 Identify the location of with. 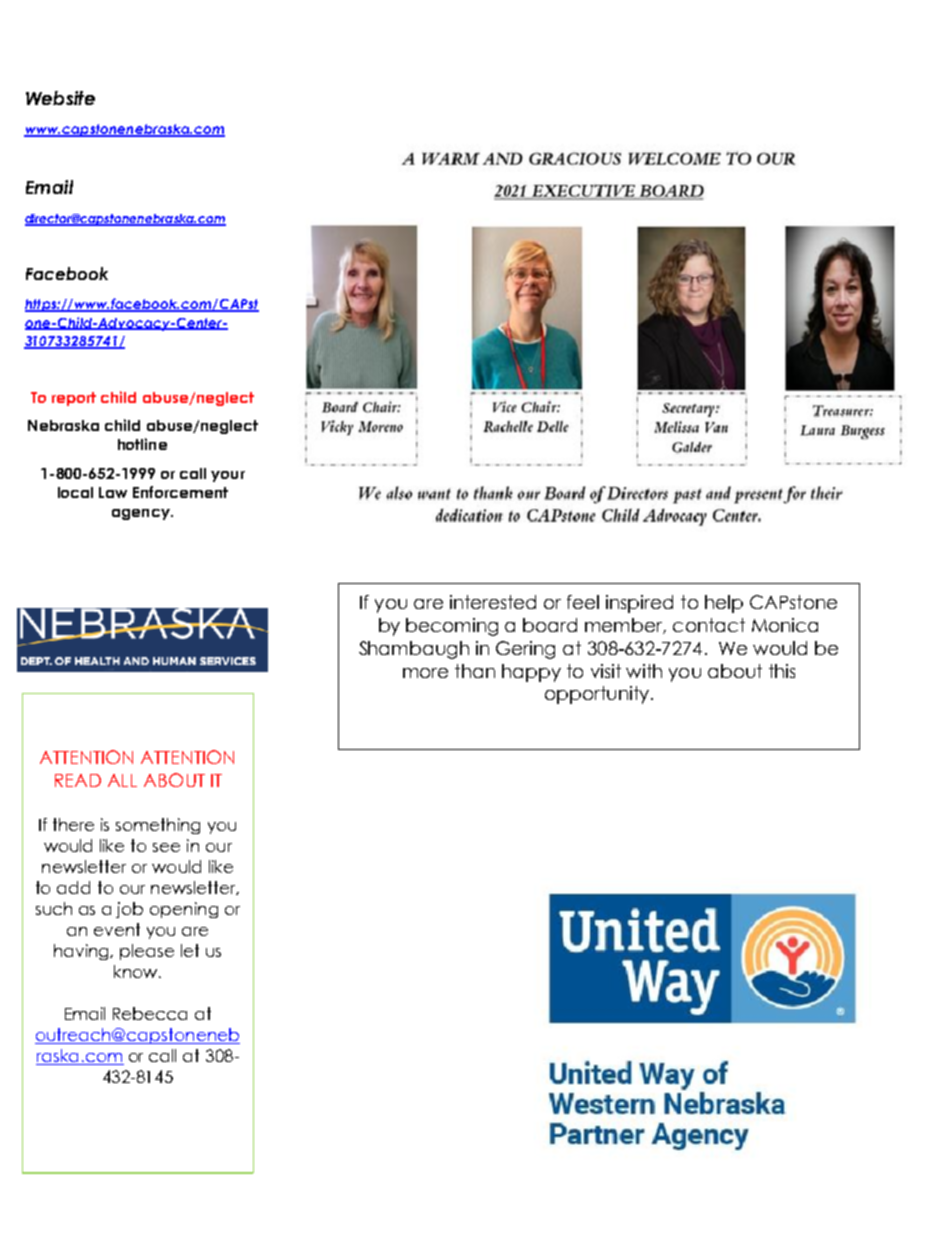
(644, 671).
